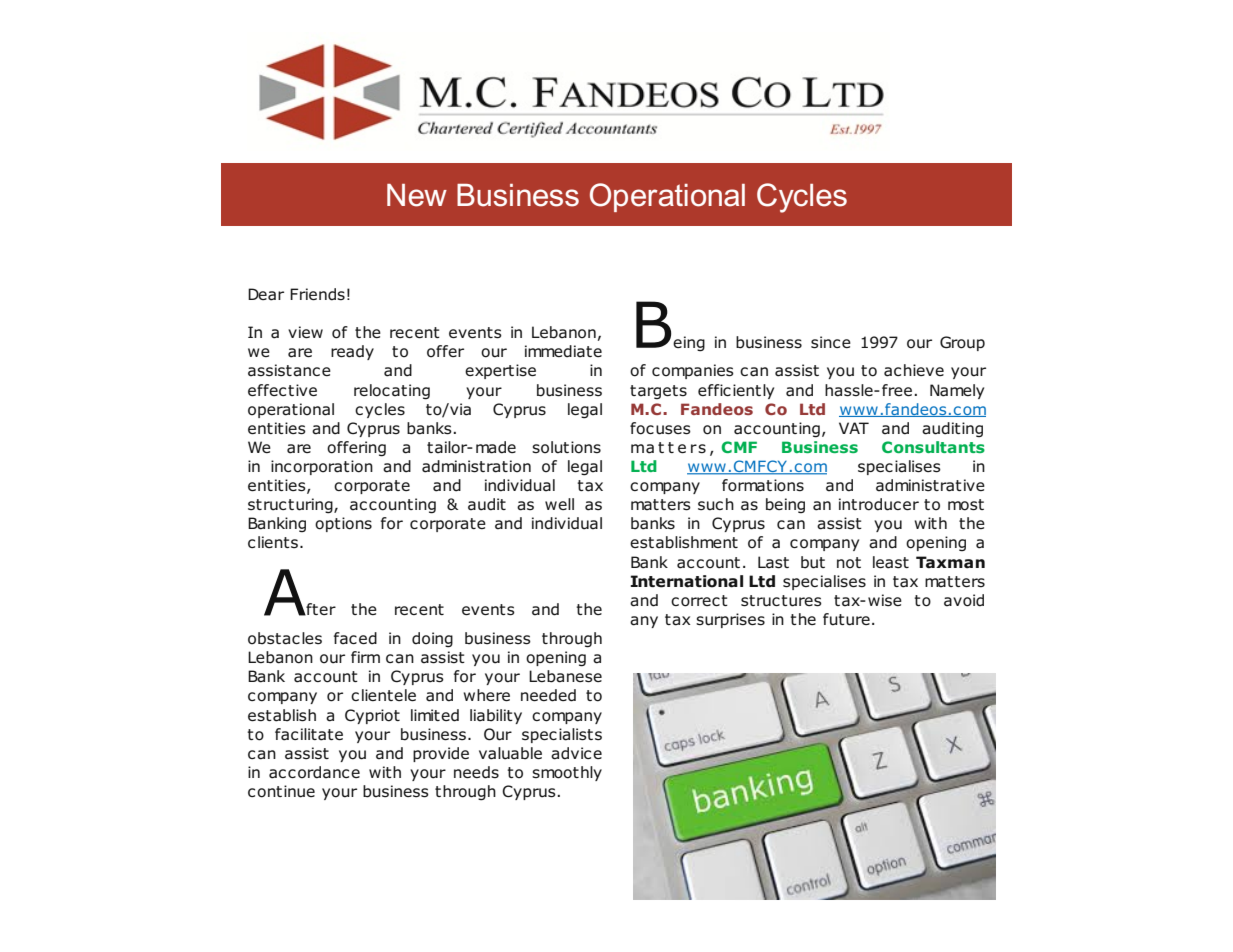 The width and height of the screenshot is (1233, 952). What do you see at coordinates (576, 753) in the screenshot?
I see `advice` at bounding box center [576, 753].
